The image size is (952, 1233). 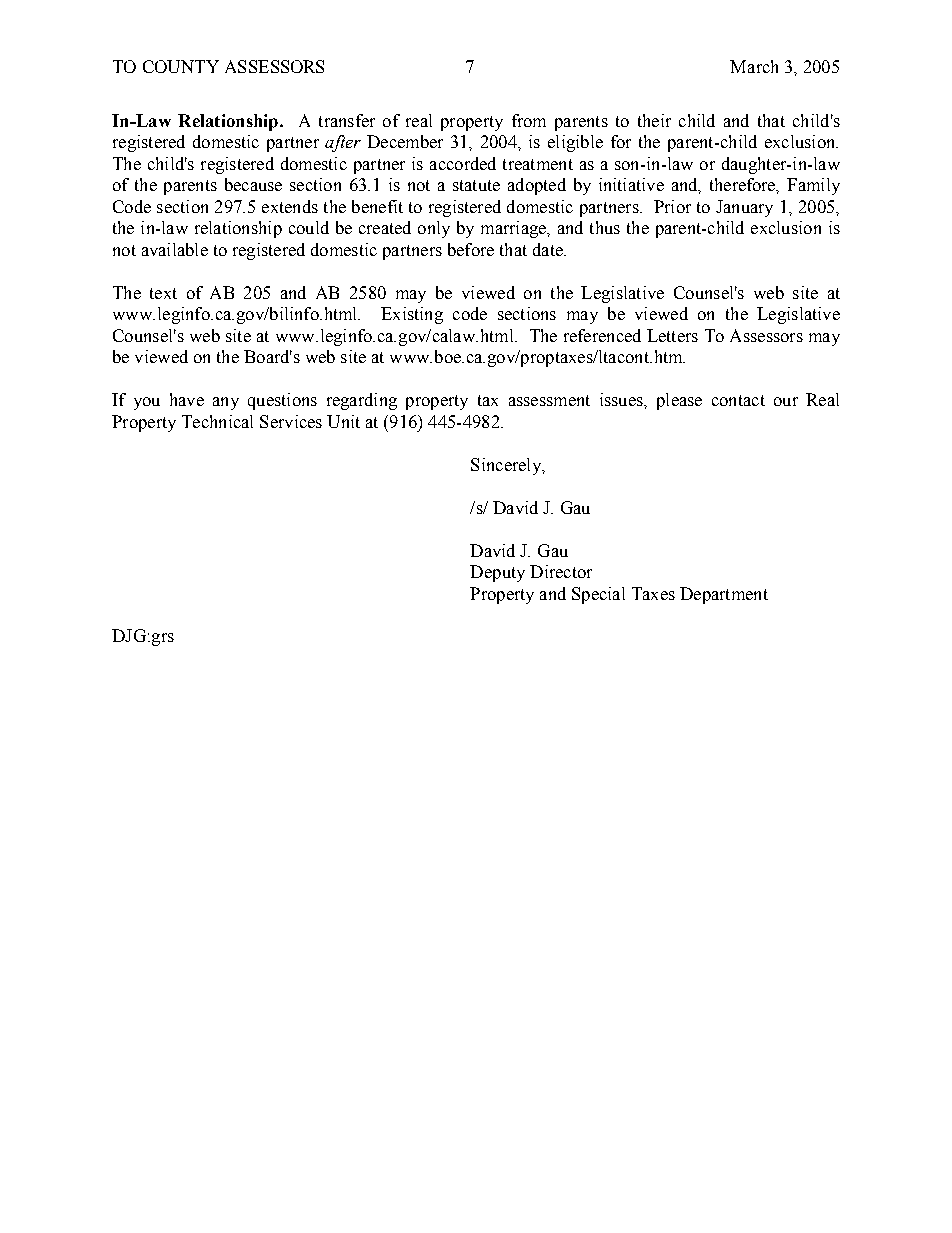 I want to click on from, so click(x=529, y=120).
